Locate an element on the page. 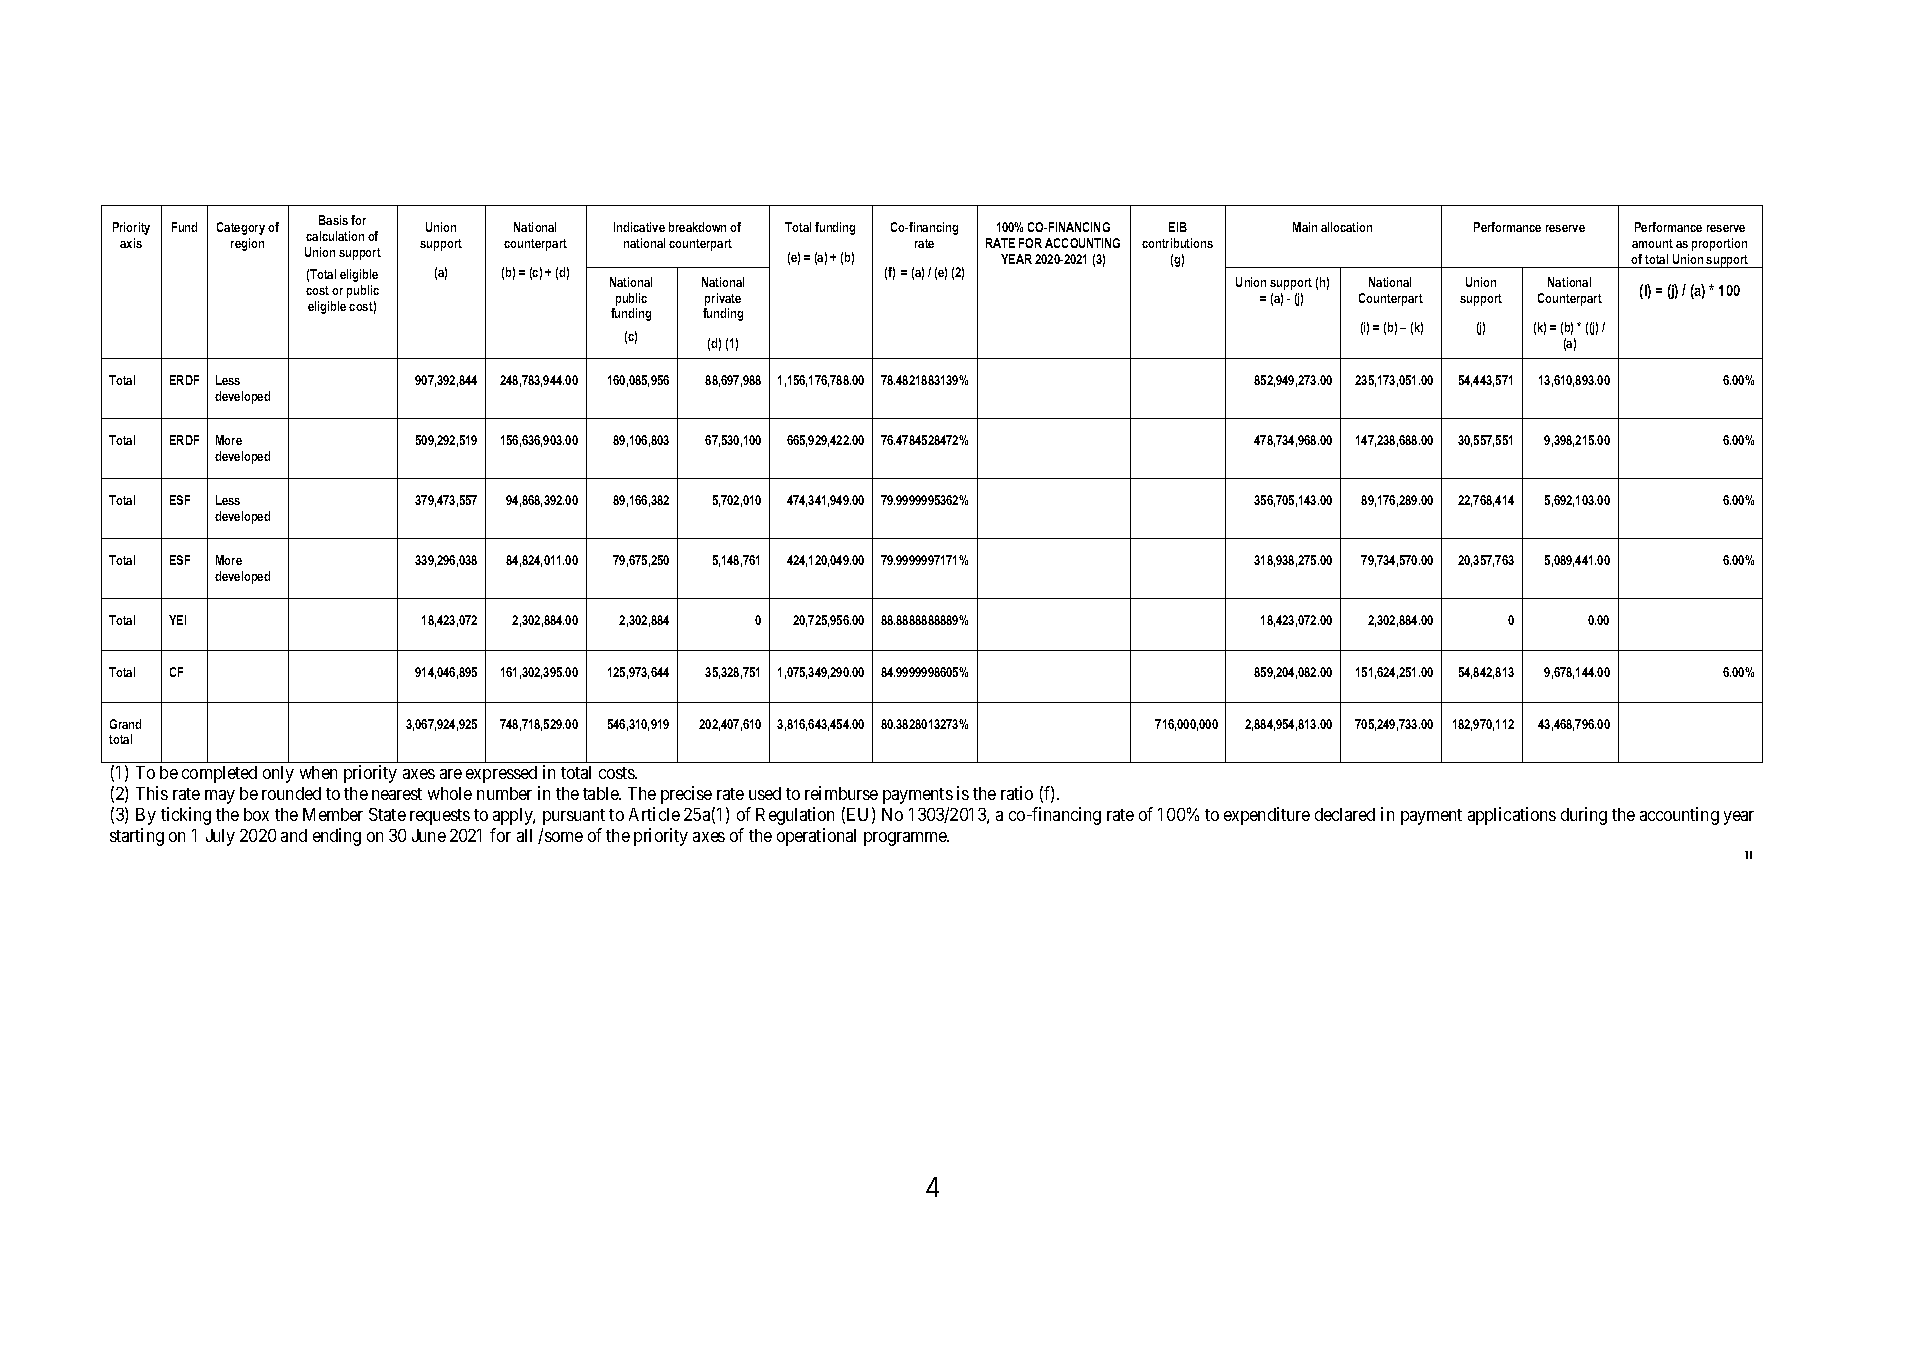 The image size is (1919, 1357). calculation is located at coordinates (335, 236).
